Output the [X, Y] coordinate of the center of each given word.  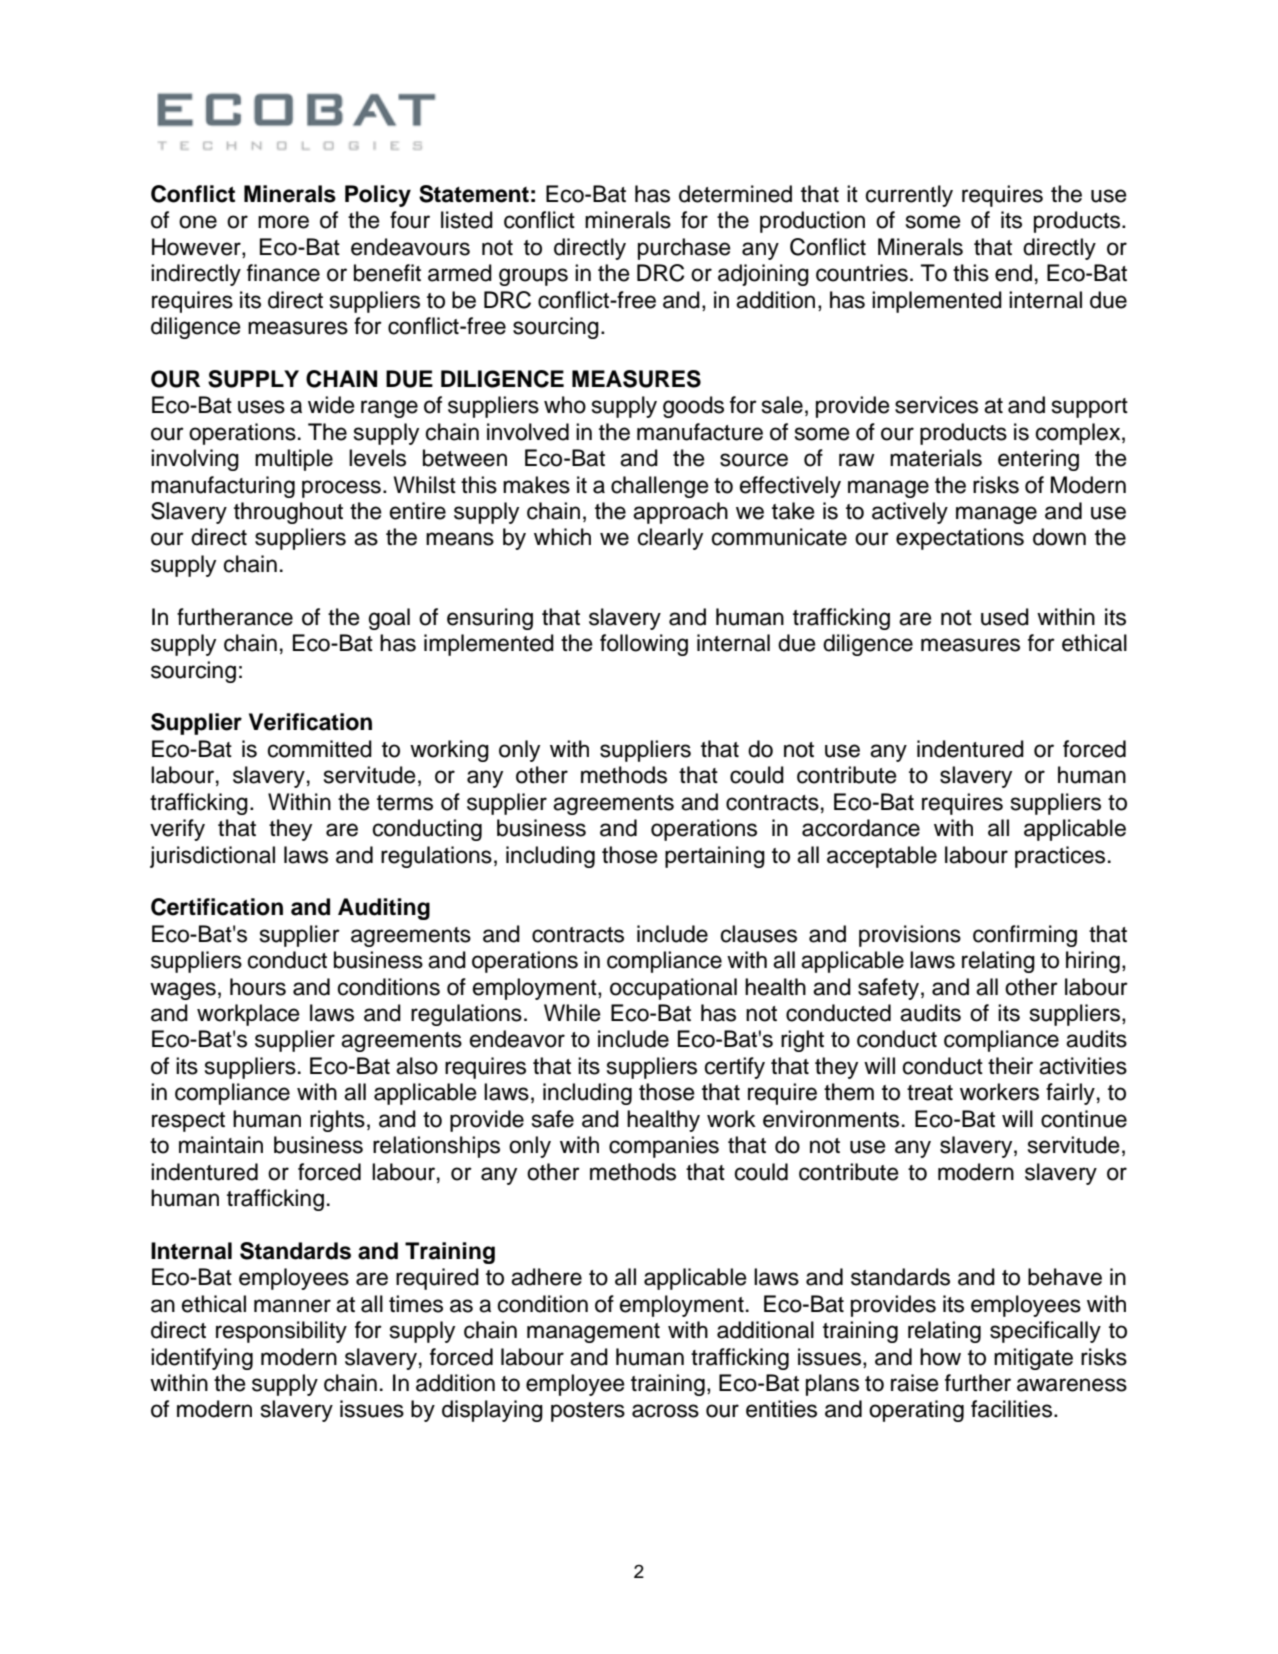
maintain [221, 1145]
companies [664, 1147]
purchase [684, 249]
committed [320, 749]
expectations [960, 539]
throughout [288, 513]
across [665, 1411]
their [1010, 1066]
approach [680, 513]
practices [1060, 857]
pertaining [715, 857]
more [283, 222]
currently [909, 196]
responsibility [281, 1332]
